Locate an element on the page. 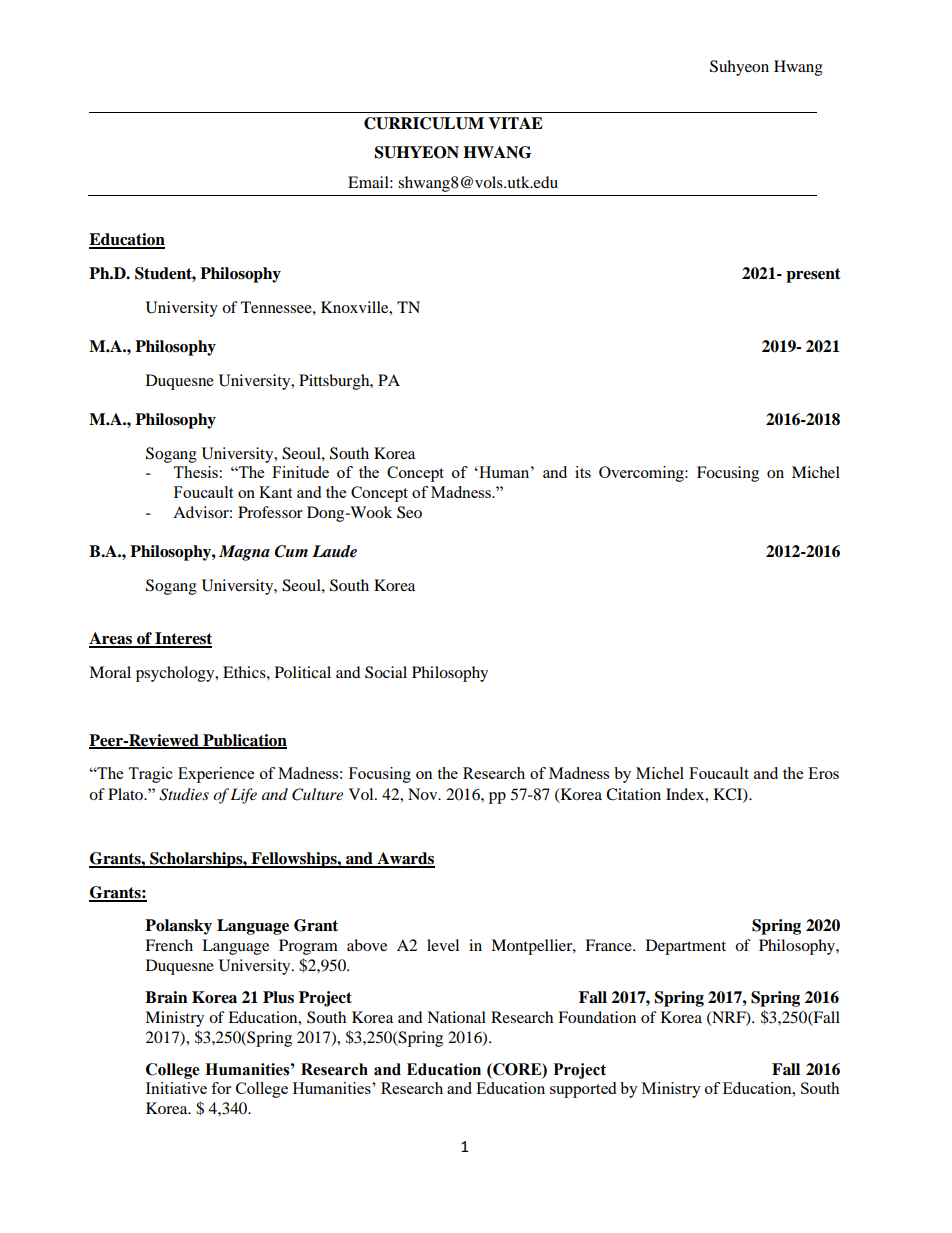 This page has width=952, height=1233. VITAE is located at coordinates (515, 123).
